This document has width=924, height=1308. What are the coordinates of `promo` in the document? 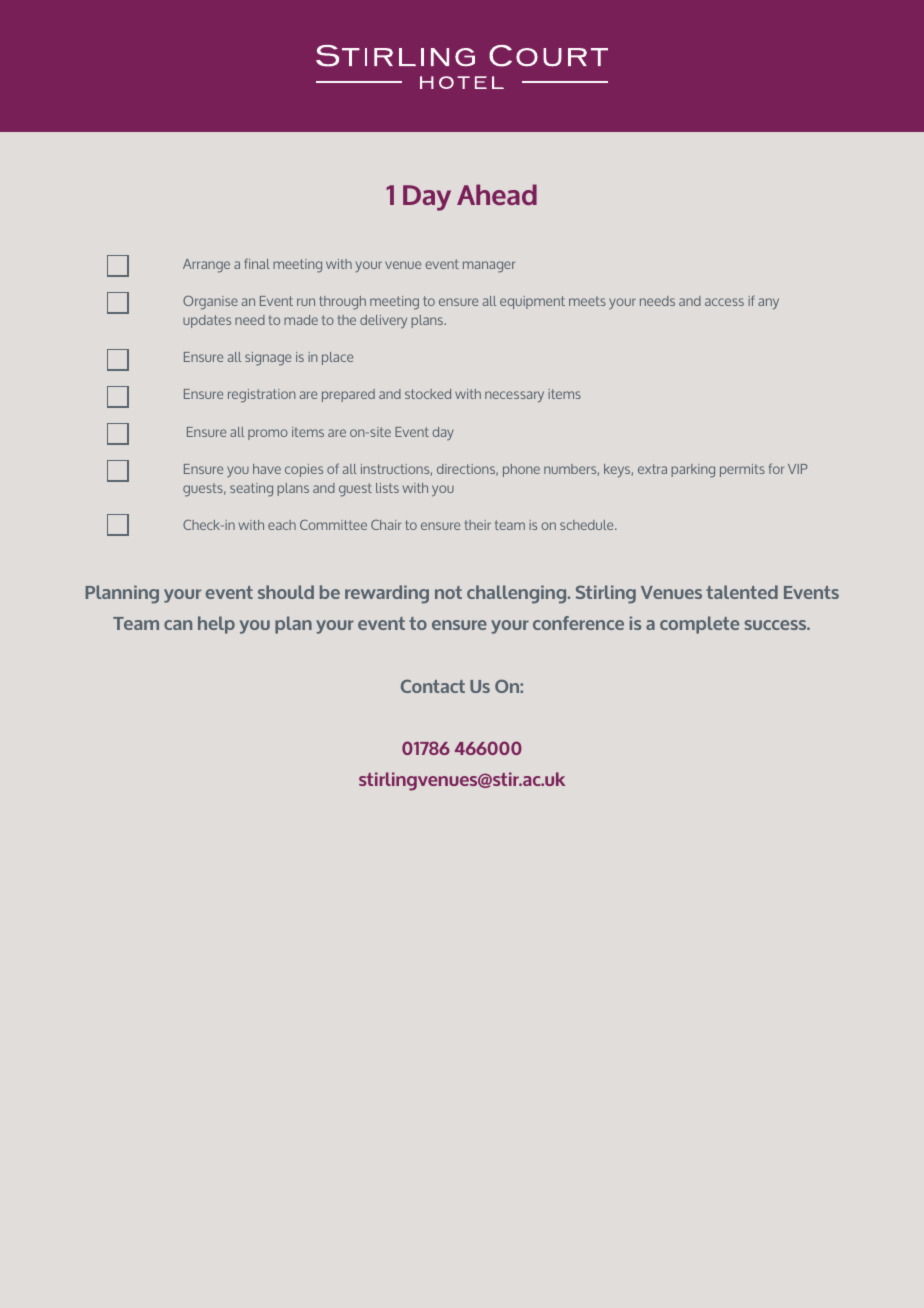 It's located at (268, 434).
